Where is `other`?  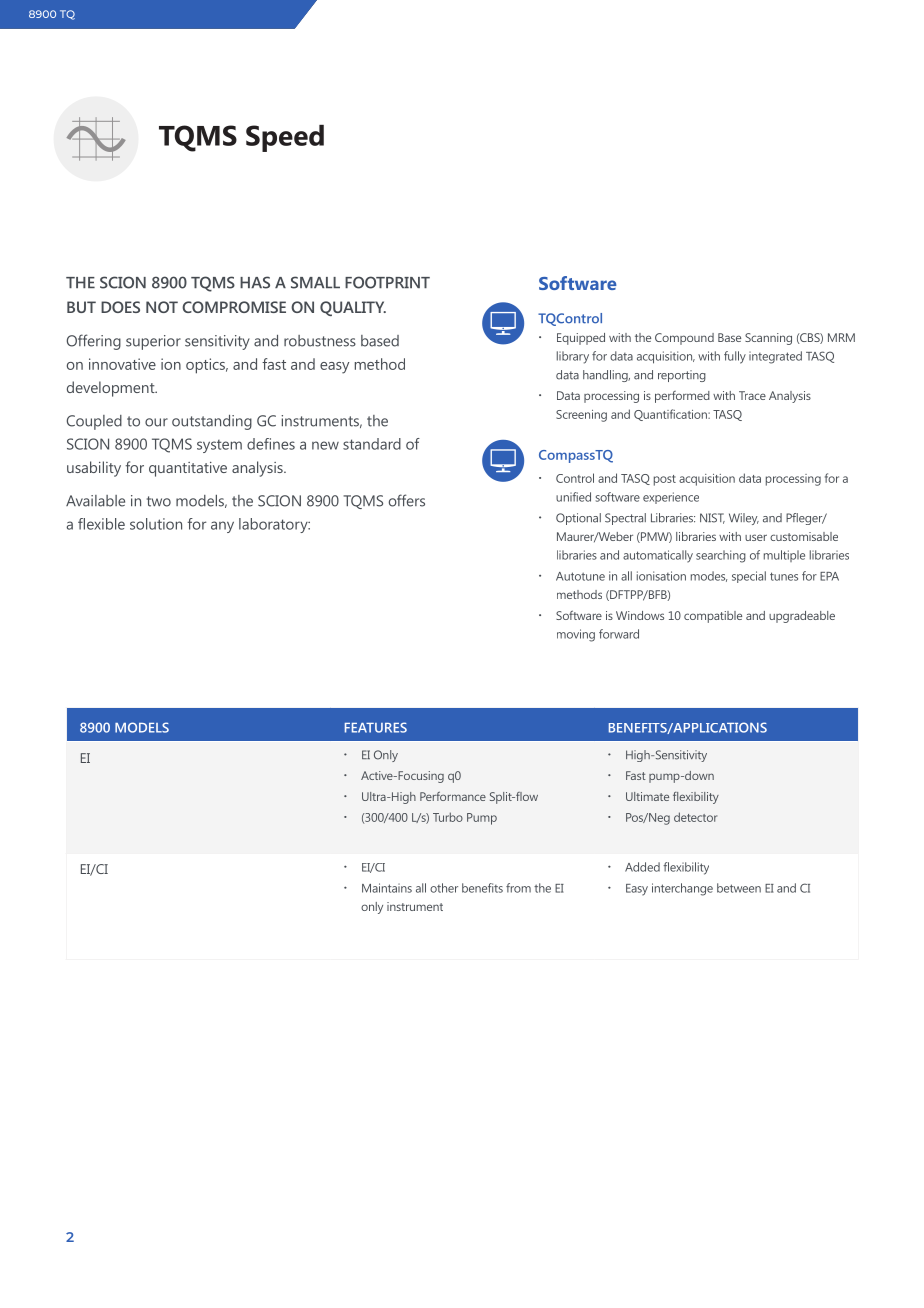
other is located at coordinates (444, 888).
